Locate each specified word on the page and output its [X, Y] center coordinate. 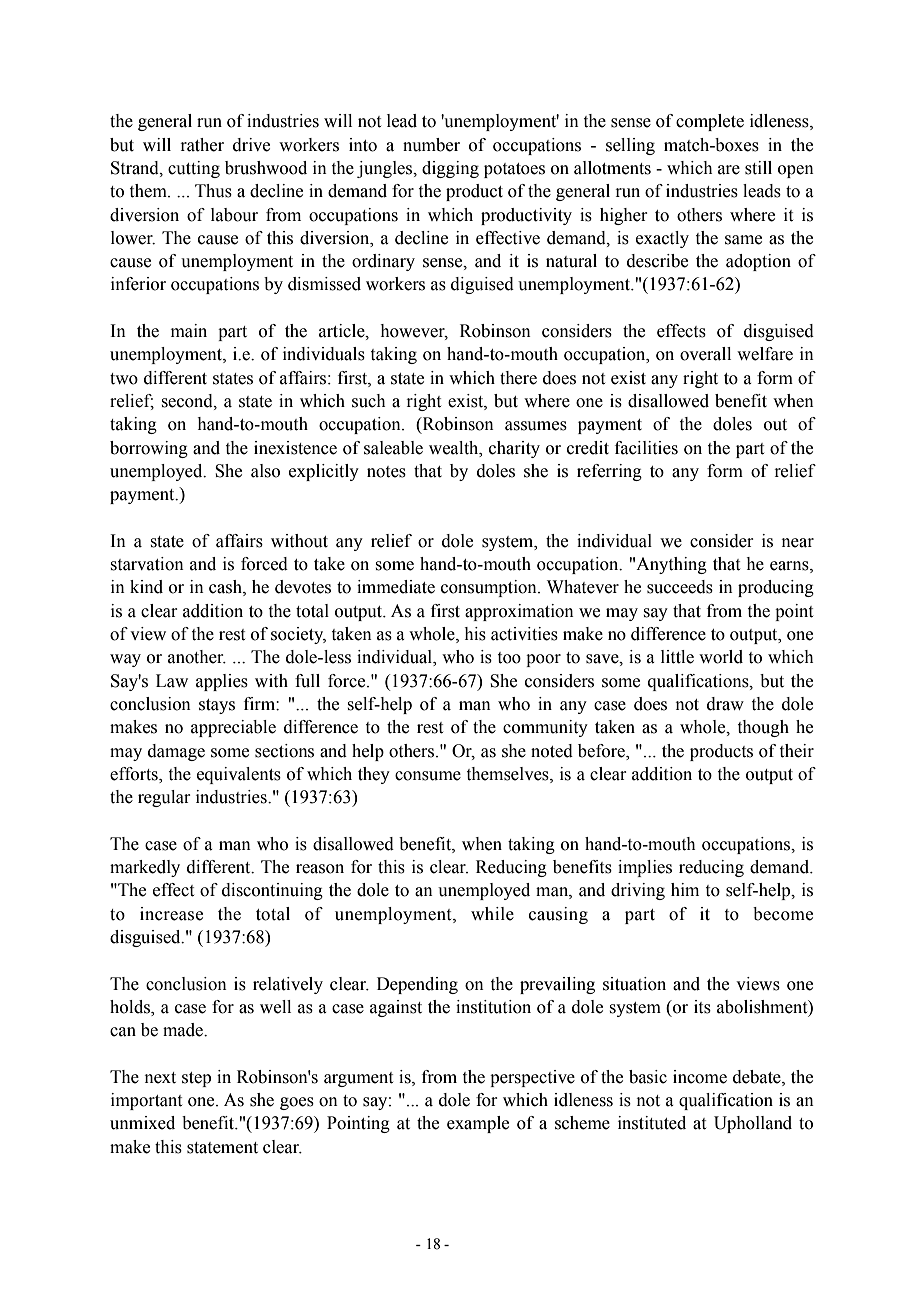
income [700, 1077]
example [478, 1124]
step [196, 1079]
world [721, 657]
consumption [490, 588]
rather [202, 145]
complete [710, 122]
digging [450, 169]
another [197, 657]
